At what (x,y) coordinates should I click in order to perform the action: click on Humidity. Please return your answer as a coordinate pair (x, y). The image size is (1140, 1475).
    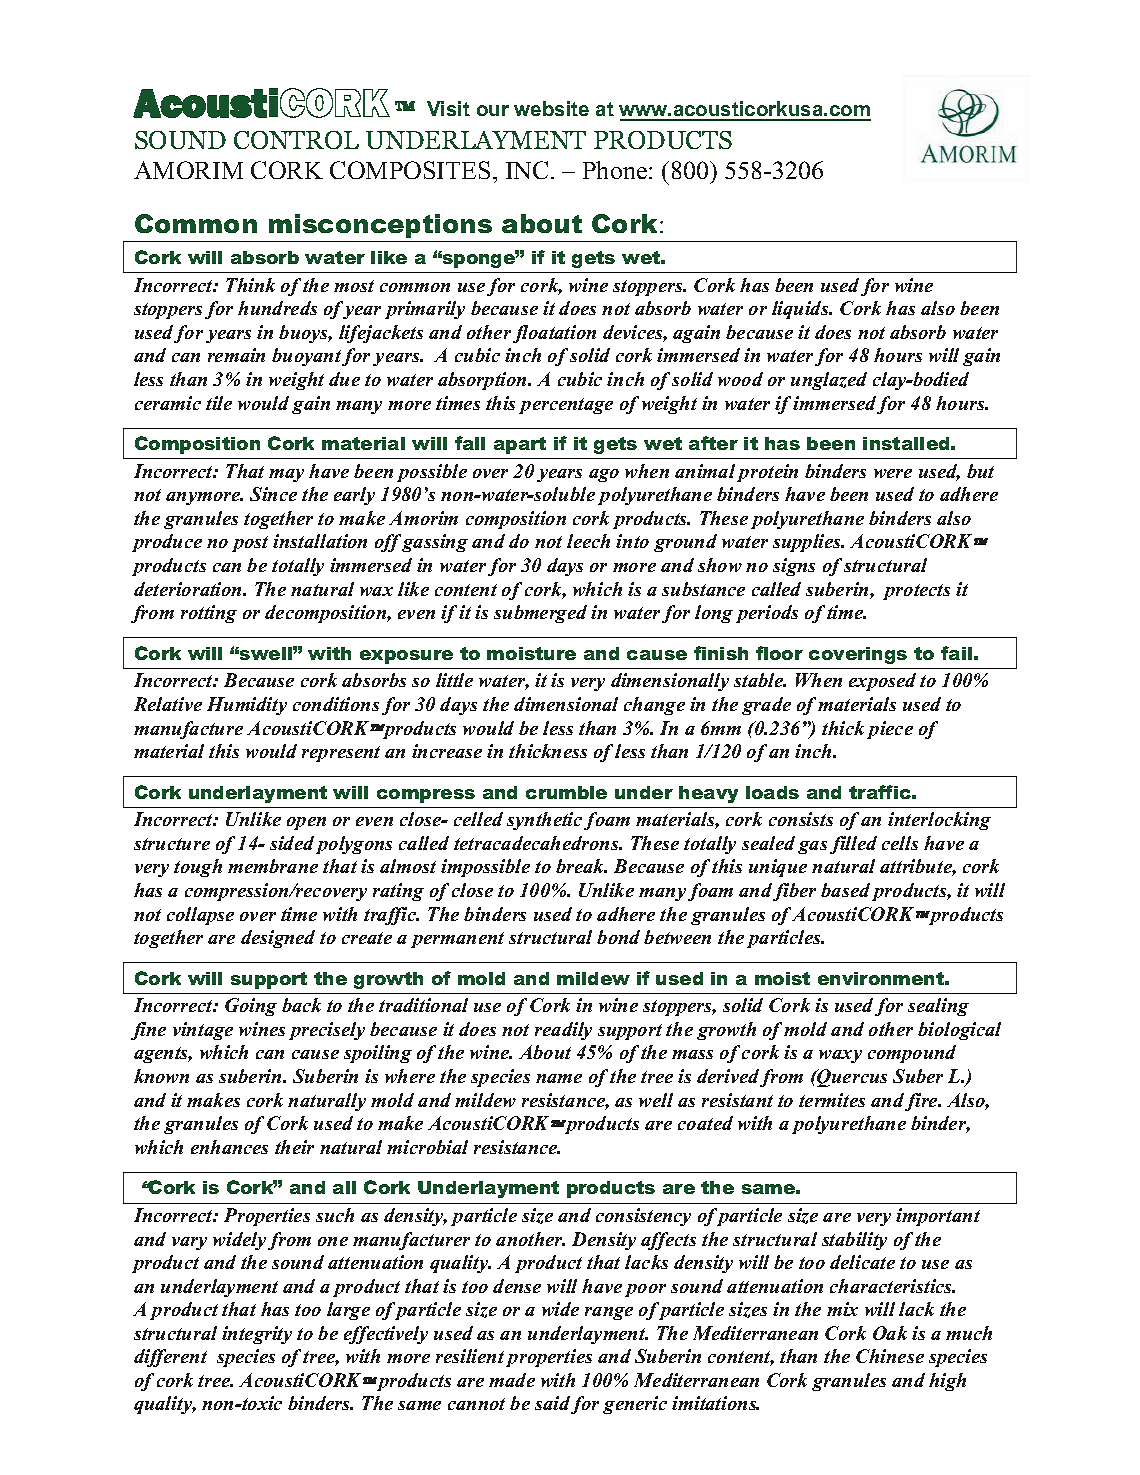
    Looking at the image, I should click on (247, 706).
